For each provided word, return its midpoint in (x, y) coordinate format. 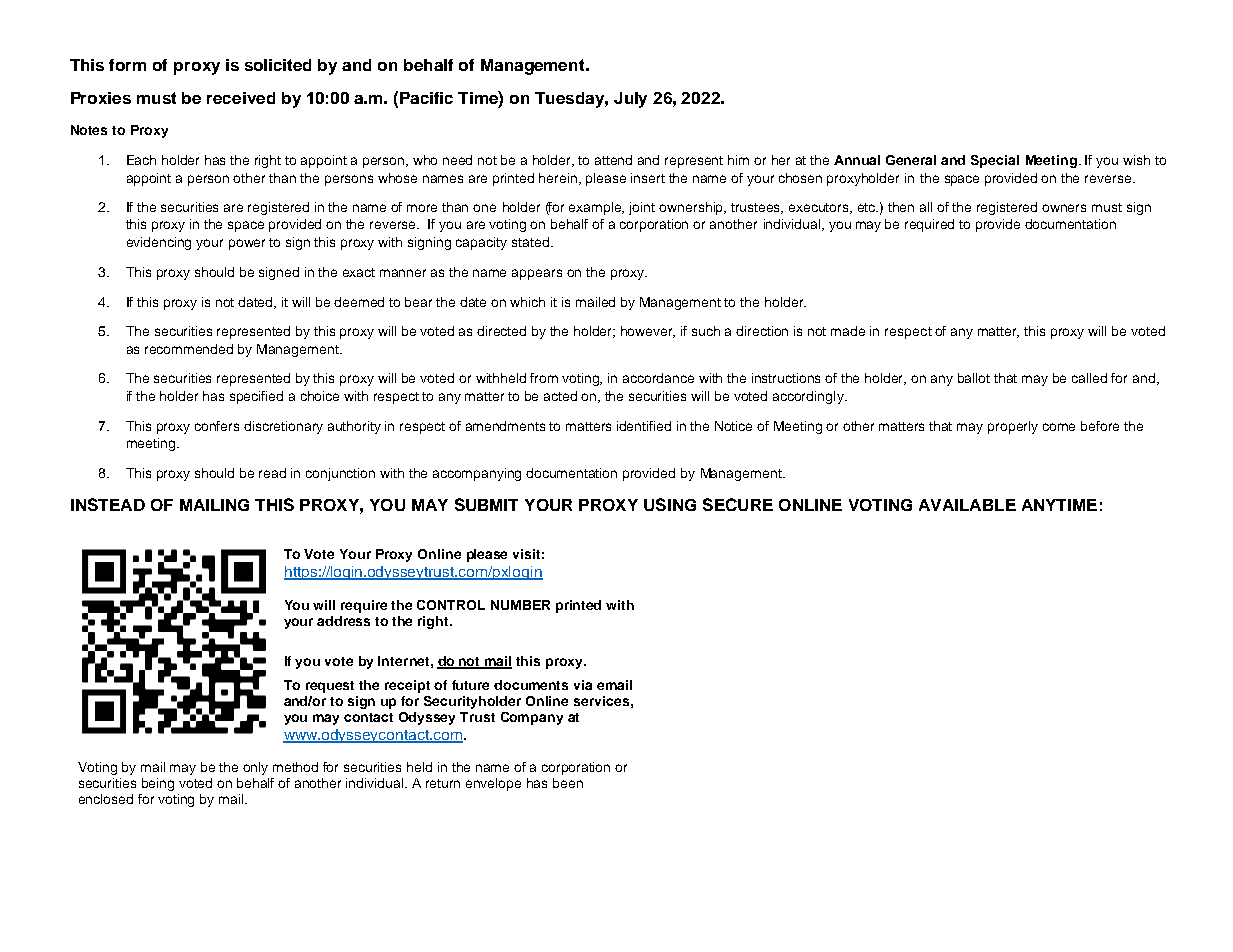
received (241, 98)
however (648, 332)
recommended (189, 349)
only (255, 768)
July (630, 100)
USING (670, 504)
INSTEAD (108, 504)
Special (995, 161)
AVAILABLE (967, 505)
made (848, 331)
